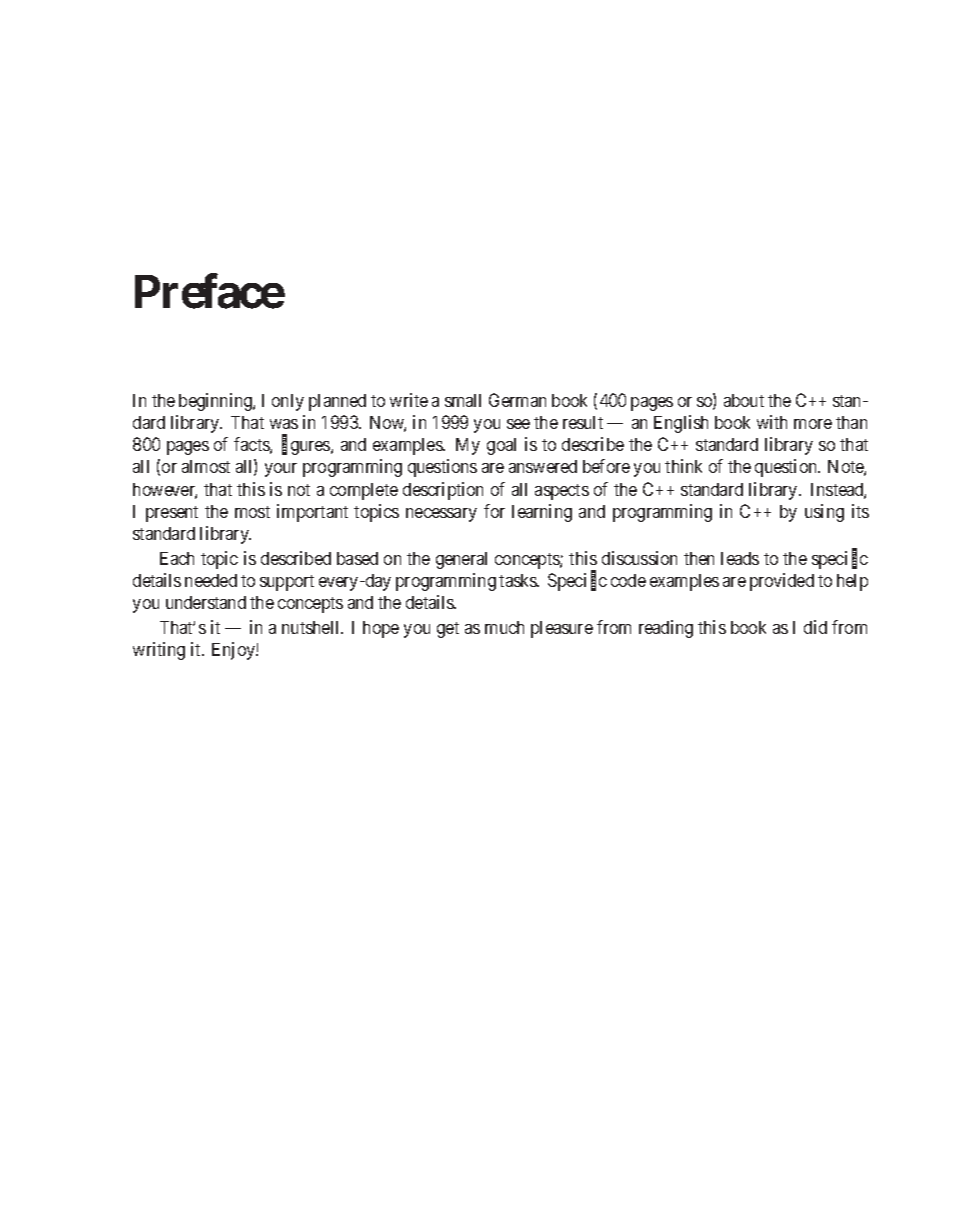 This document has height=1228, width=980. Describe the element at coordinates (234, 651) in the document. I see `Enjoy` at that location.
